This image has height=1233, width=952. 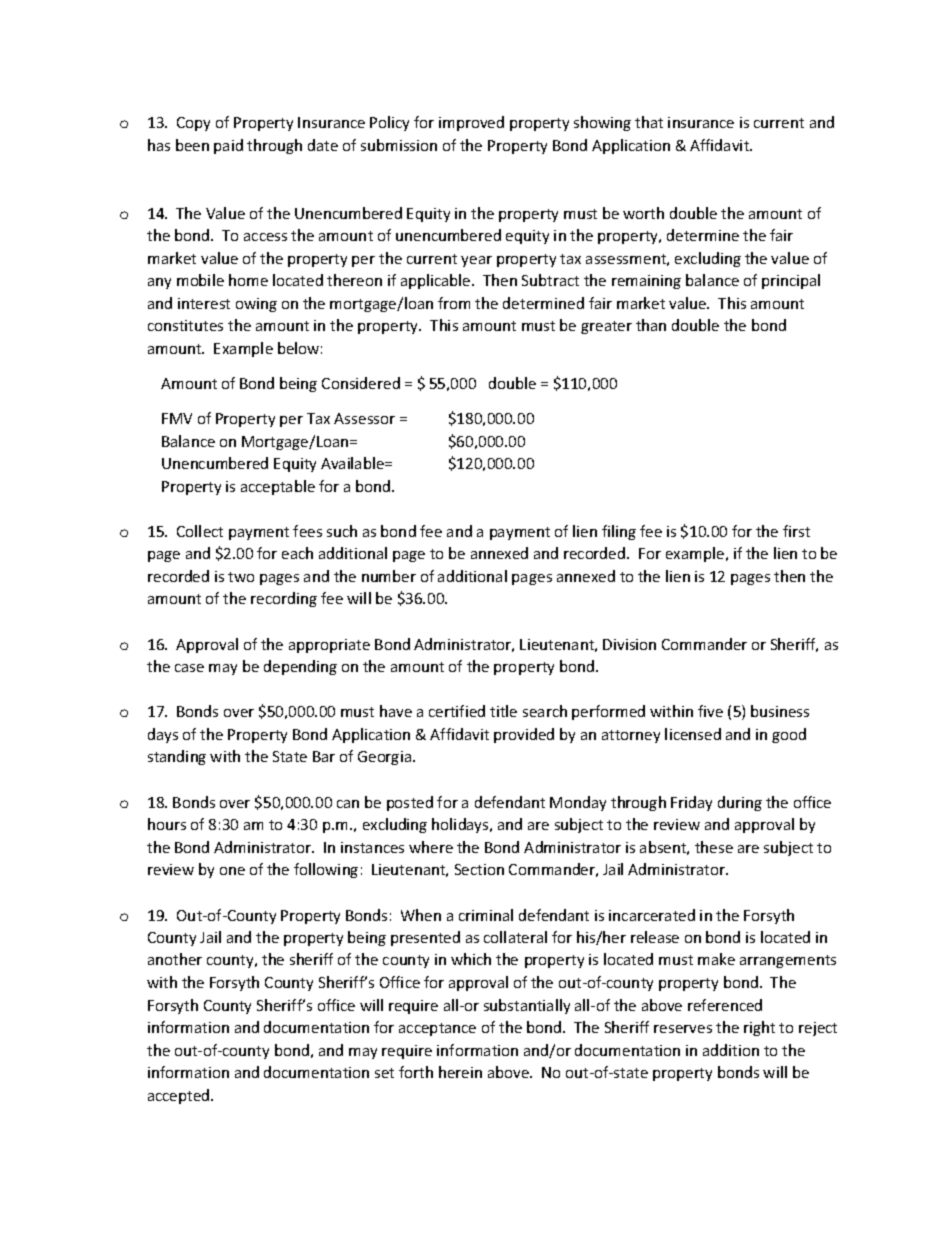 What do you see at coordinates (714, 847) in the image?
I see `these` at bounding box center [714, 847].
